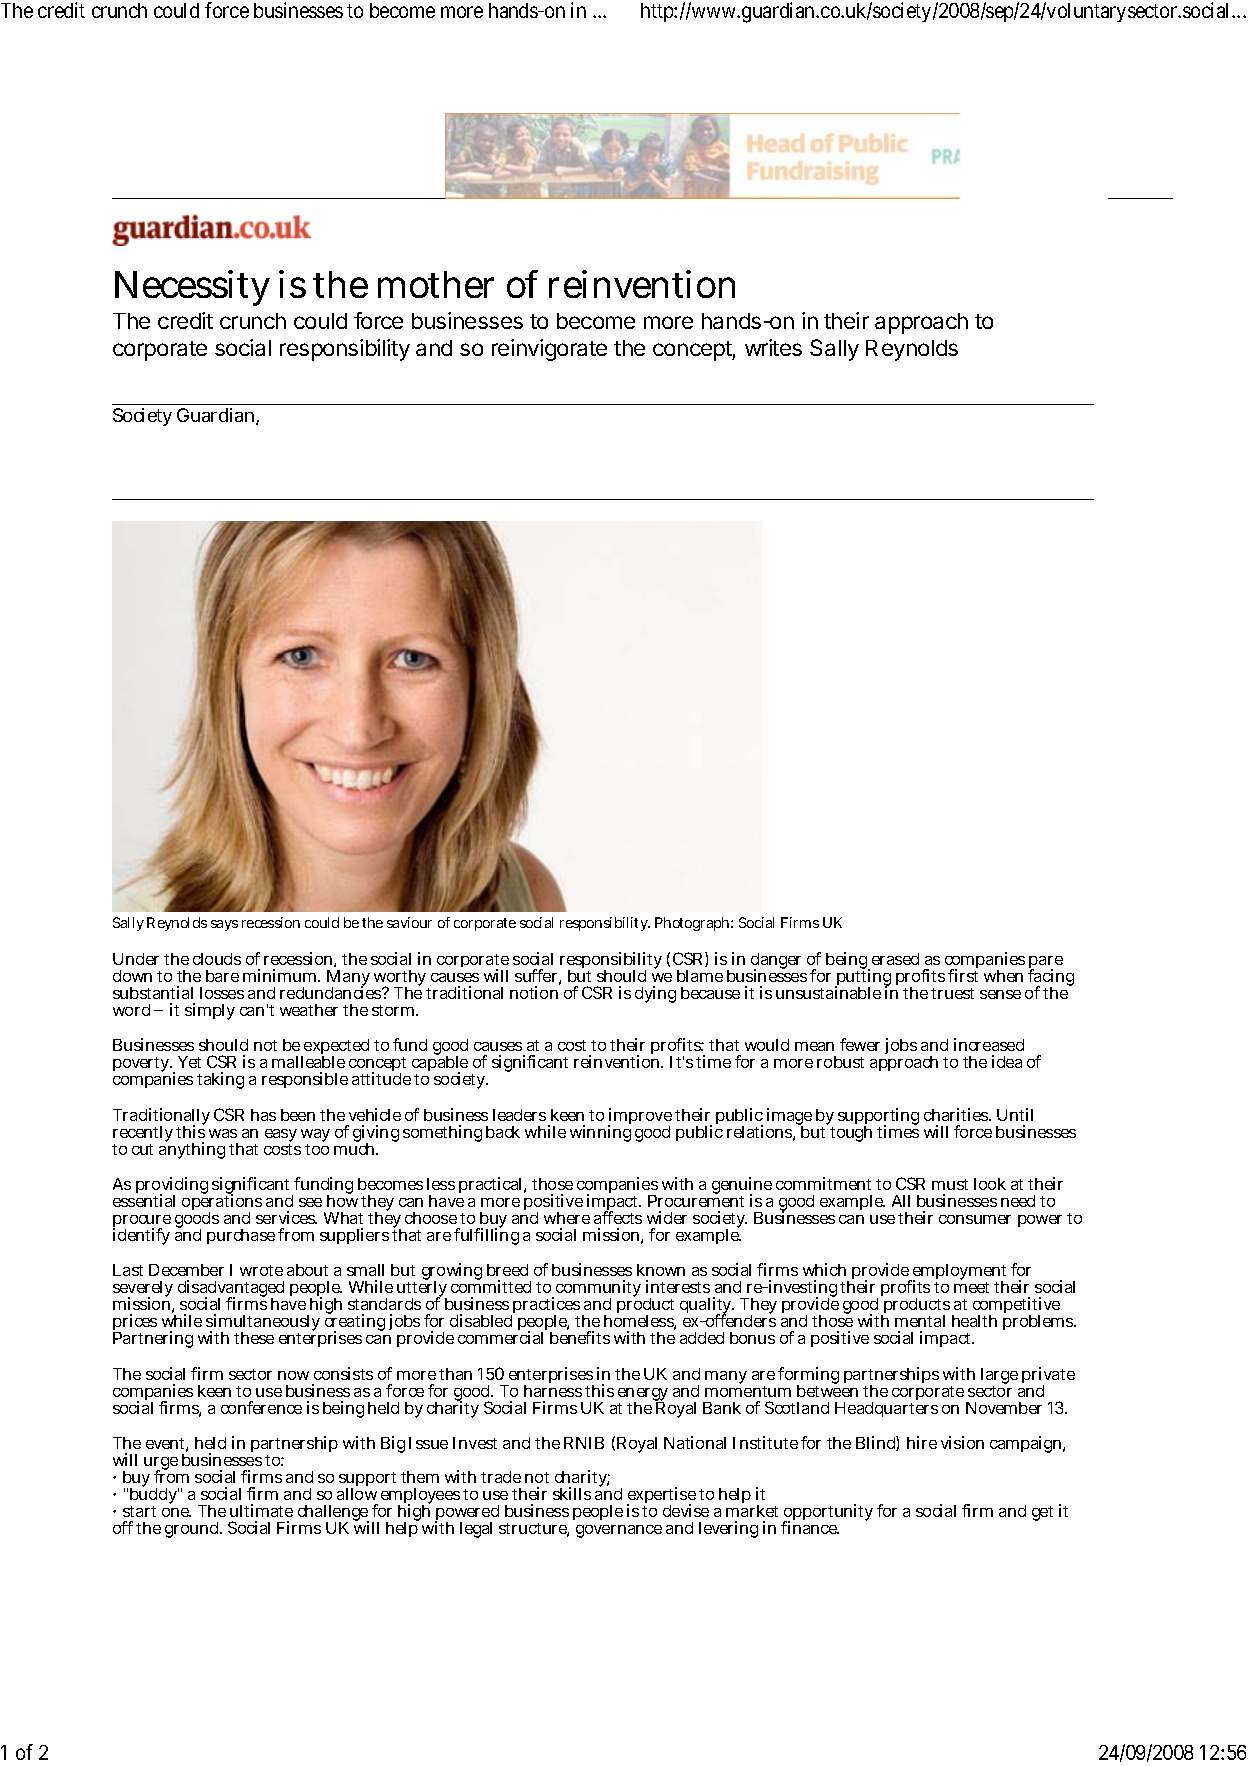 The height and width of the image is (1766, 1248). Describe the element at coordinates (224, 925) in the image. I see `says` at that location.
